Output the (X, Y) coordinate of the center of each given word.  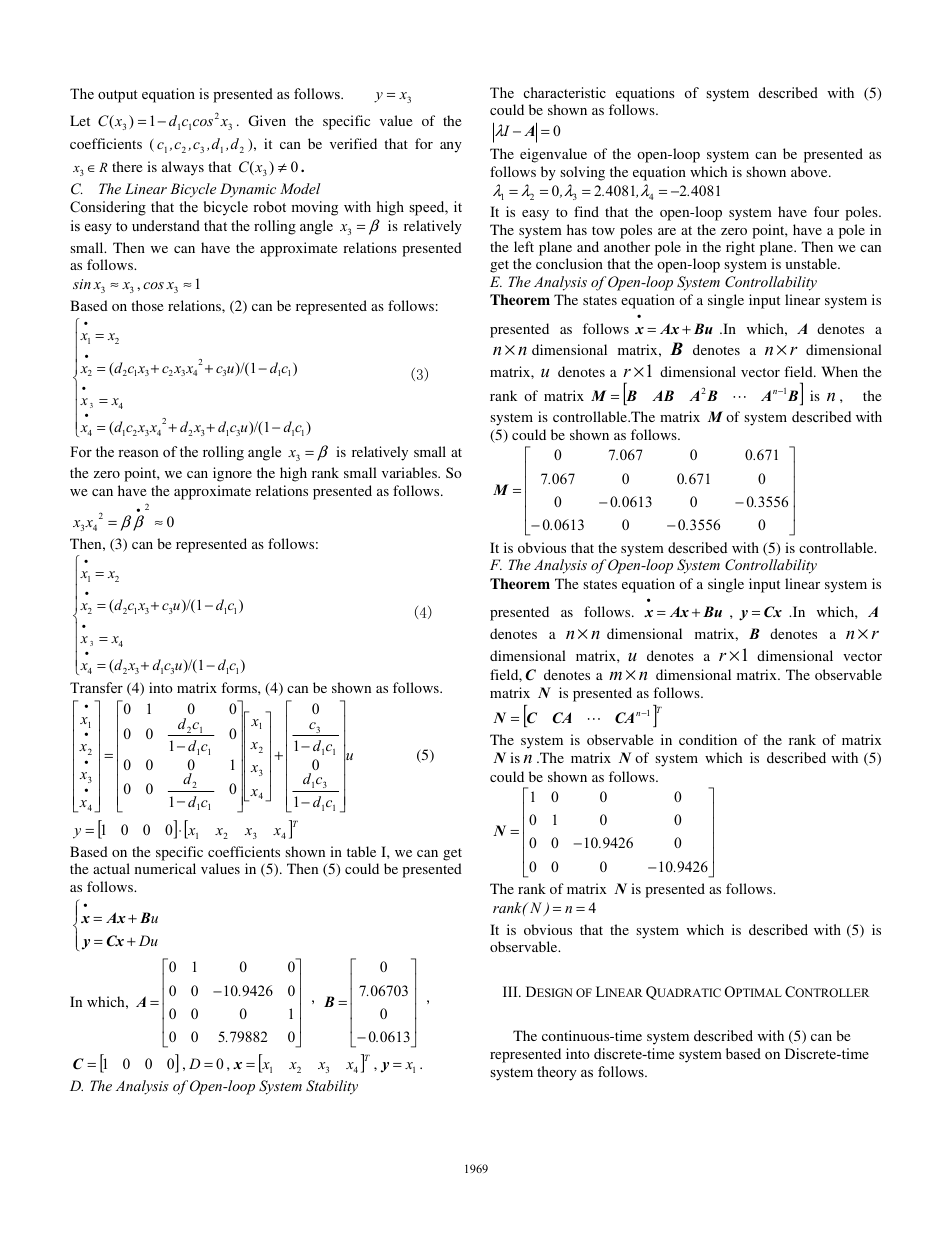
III (511, 991)
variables (410, 472)
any (451, 147)
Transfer (96, 687)
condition (708, 739)
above (810, 171)
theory (557, 1073)
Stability (332, 1087)
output (117, 96)
